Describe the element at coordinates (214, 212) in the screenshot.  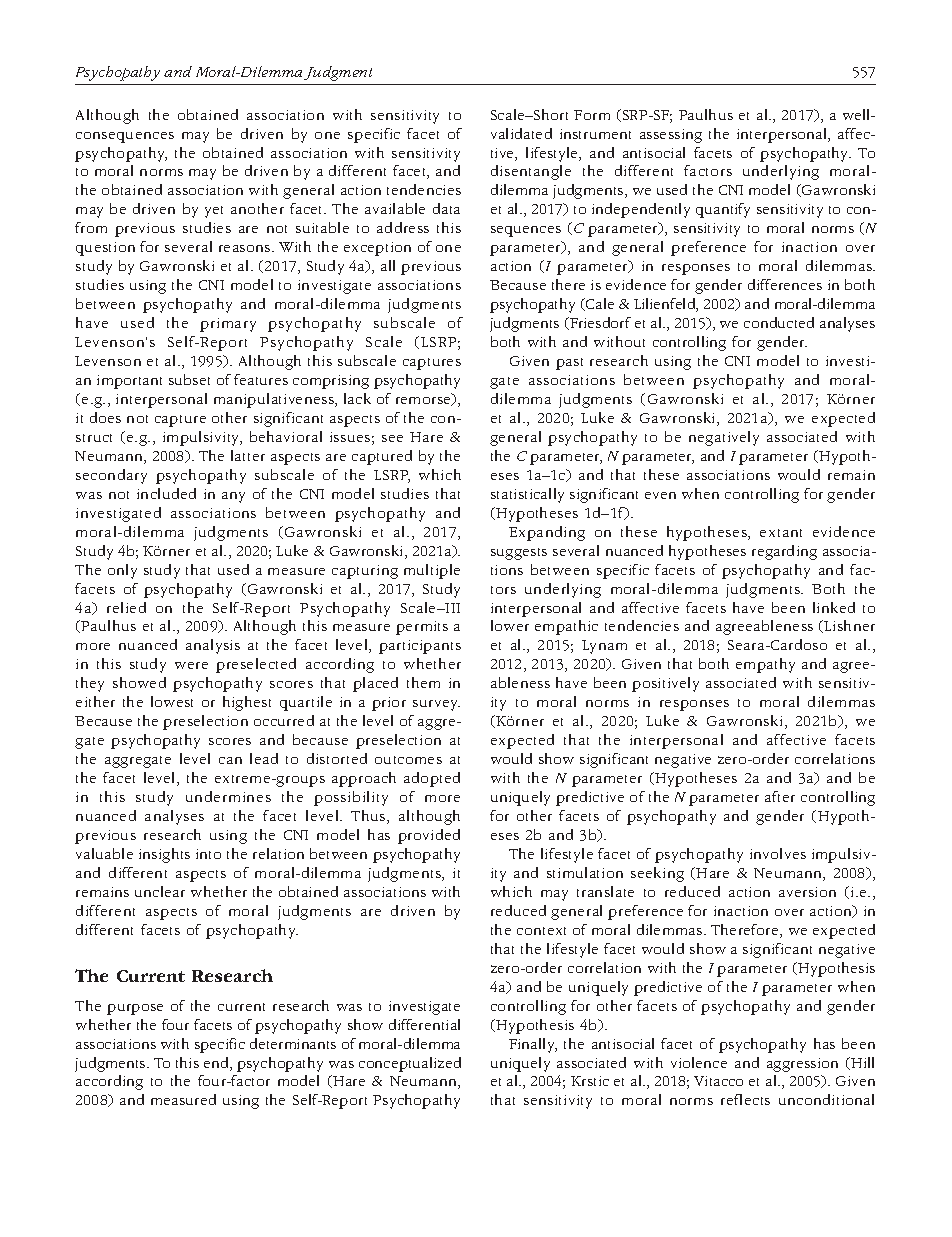
I see `yet` at that location.
